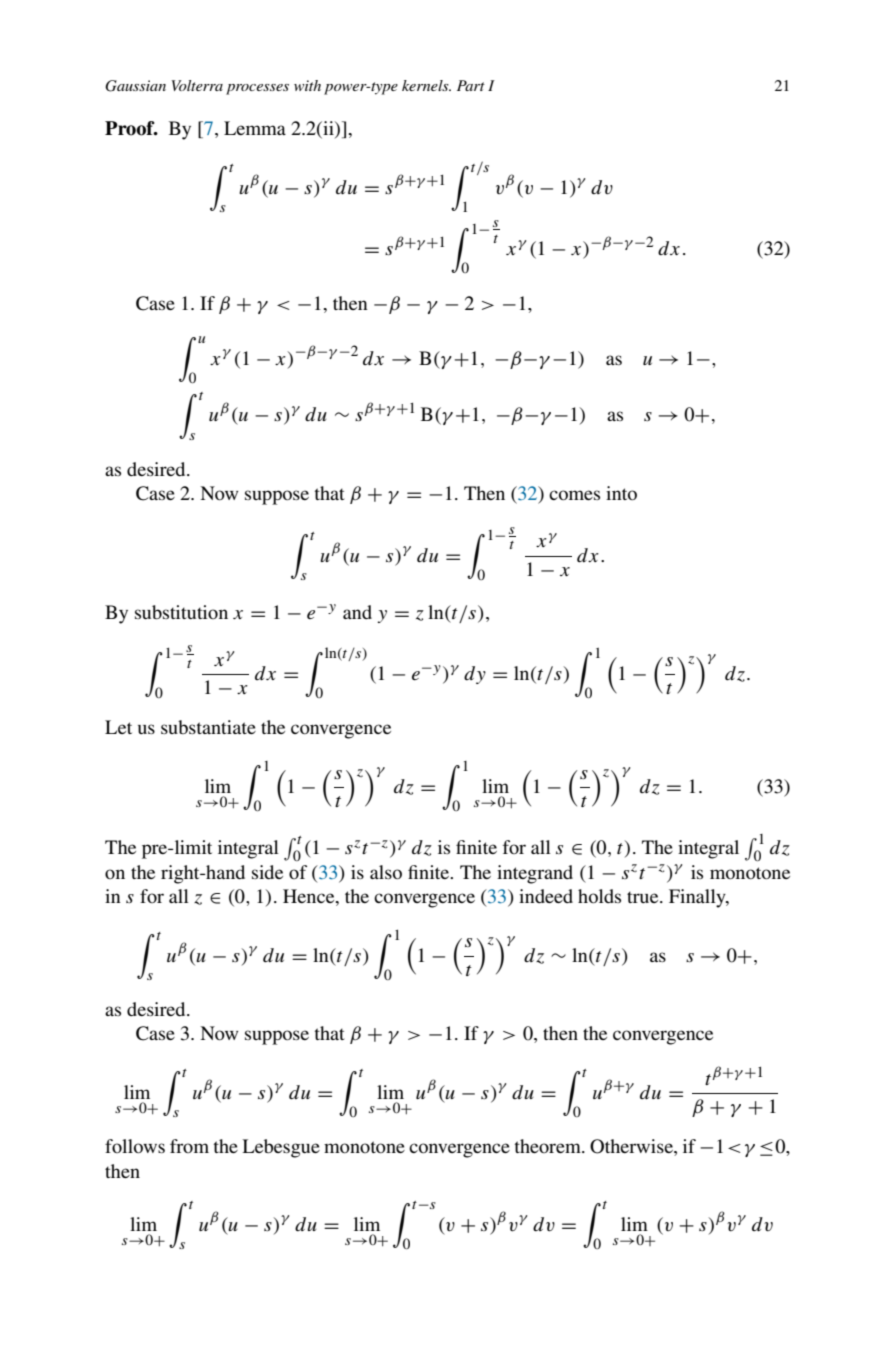 The image size is (896, 1354). What do you see at coordinates (281, 1148) in the screenshot?
I see `Lebesgue` at bounding box center [281, 1148].
